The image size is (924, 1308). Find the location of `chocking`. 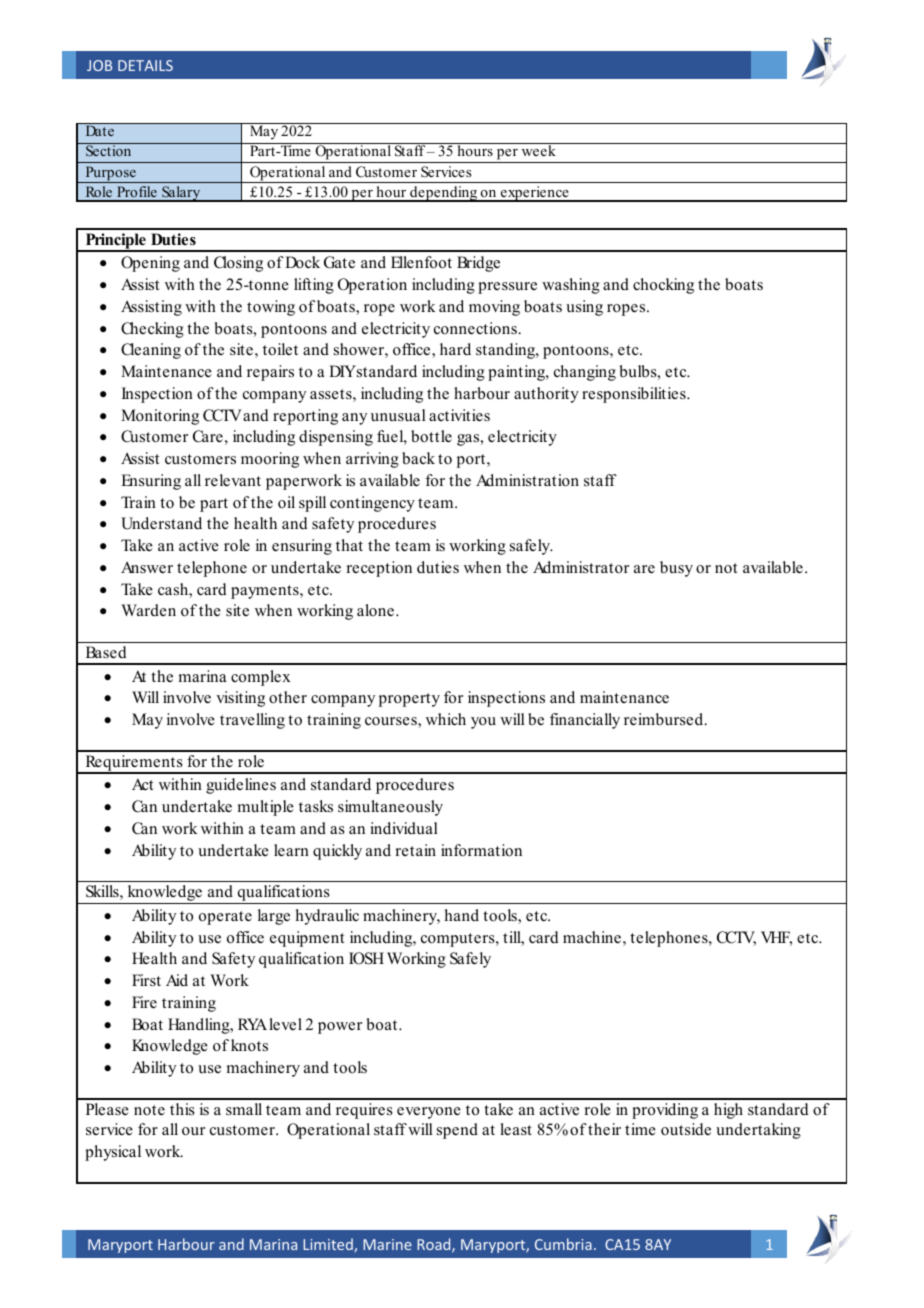

chocking is located at coordinates (663, 286).
